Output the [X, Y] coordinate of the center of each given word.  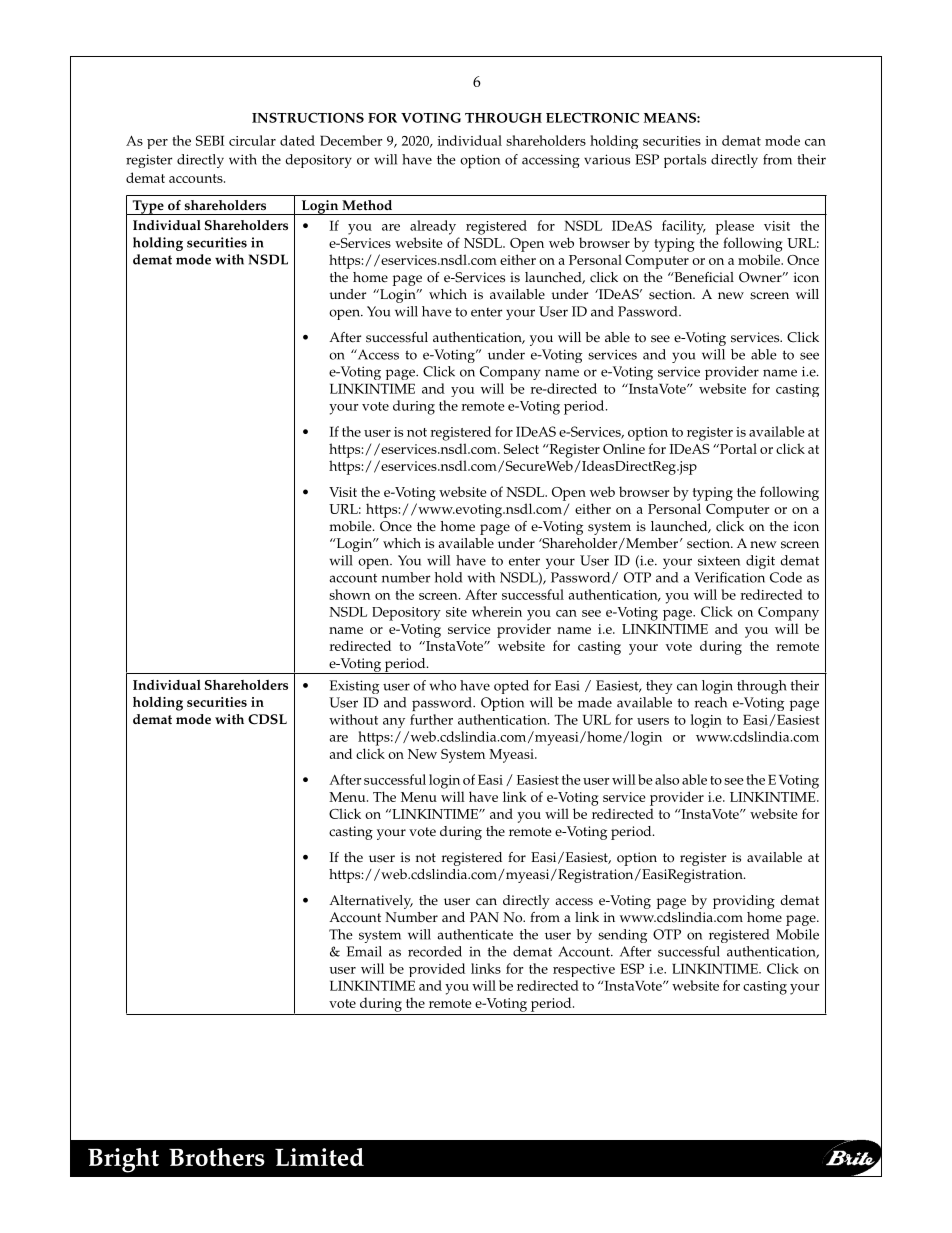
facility [684, 227]
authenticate [475, 934]
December [351, 140]
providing [744, 902]
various [607, 159]
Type [148, 207]
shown [350, 594]
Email [364, 951]
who [443, 685]
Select [521, 448]
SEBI [210, 140]
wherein [497, 611]
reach [711, 702]
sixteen [719, 560]
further [431, 719]
